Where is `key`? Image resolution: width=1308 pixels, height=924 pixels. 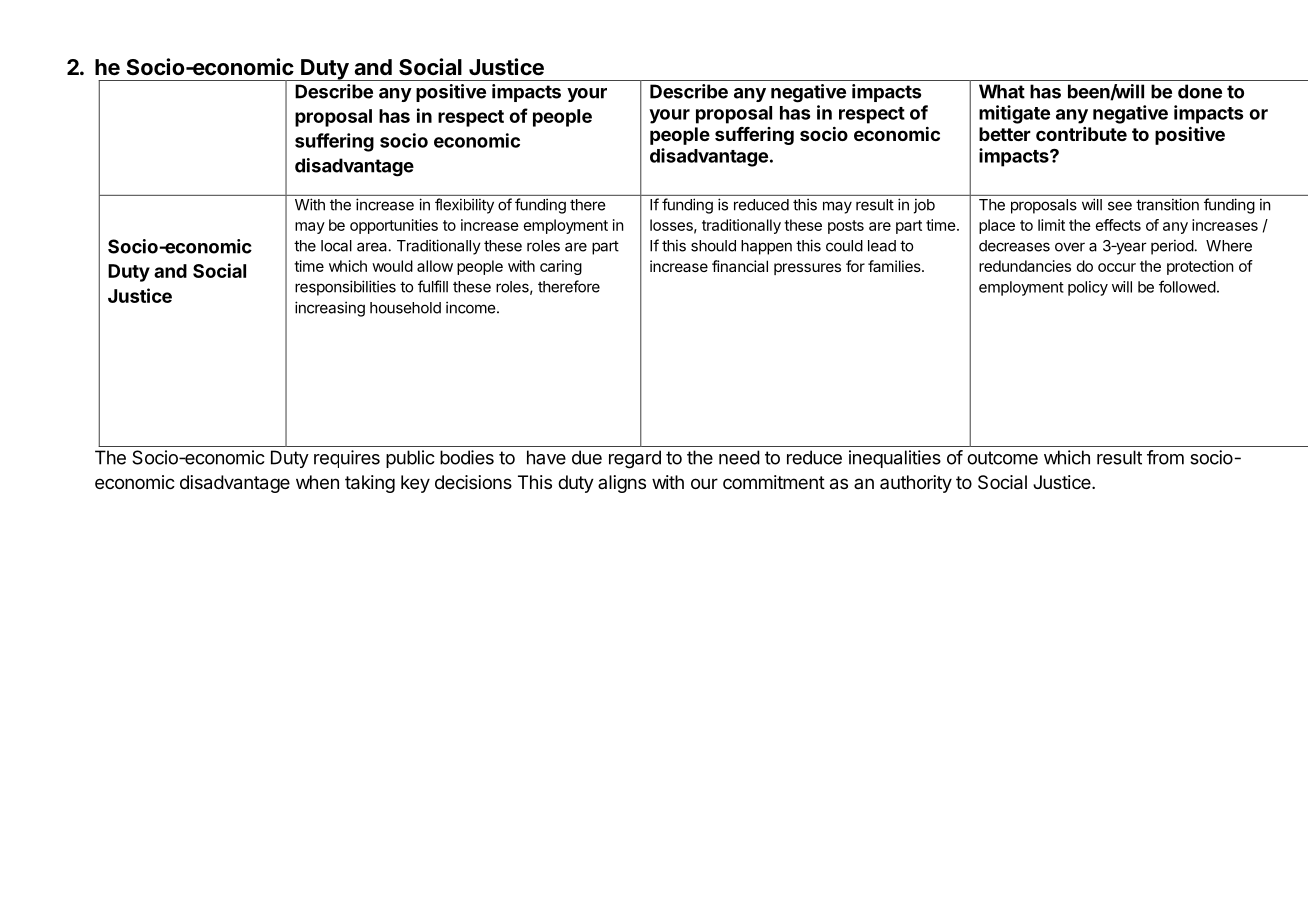
key is located at coordinates (415, 484).
